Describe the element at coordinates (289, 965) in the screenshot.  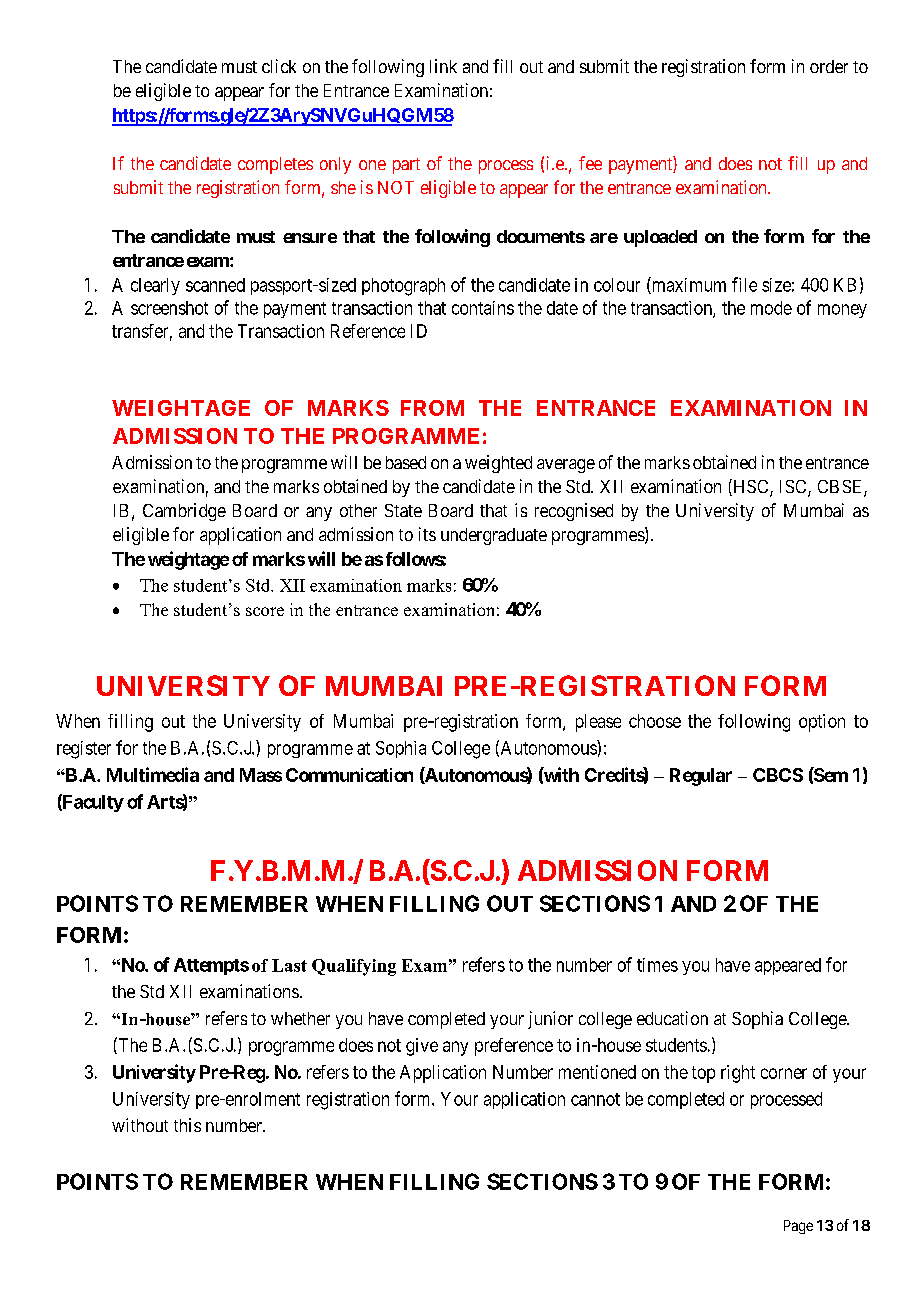
I see `Last` at that location.
